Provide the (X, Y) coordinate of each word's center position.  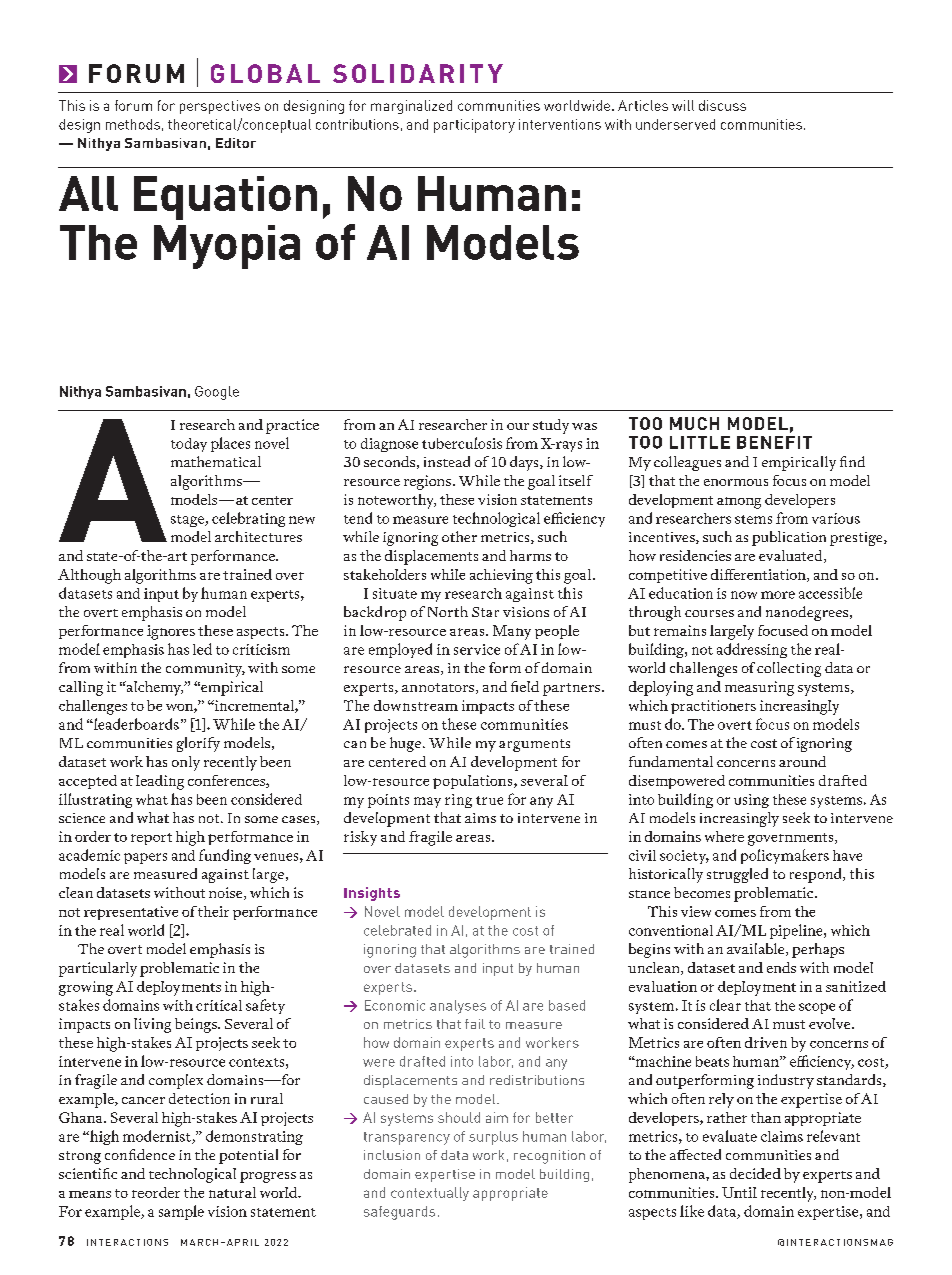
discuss (722, 105)
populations (474, 782)
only (186, 763)
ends (781, 967)
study (551, 426)
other (459, 536)
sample (181, 1212)
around (802, 761)
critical (219, 1005)
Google (217, 393)
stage (188, 521)
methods (133, 124)
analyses (458, 1007)
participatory (474, 126)
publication (789, 538)
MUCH (694, 423)
